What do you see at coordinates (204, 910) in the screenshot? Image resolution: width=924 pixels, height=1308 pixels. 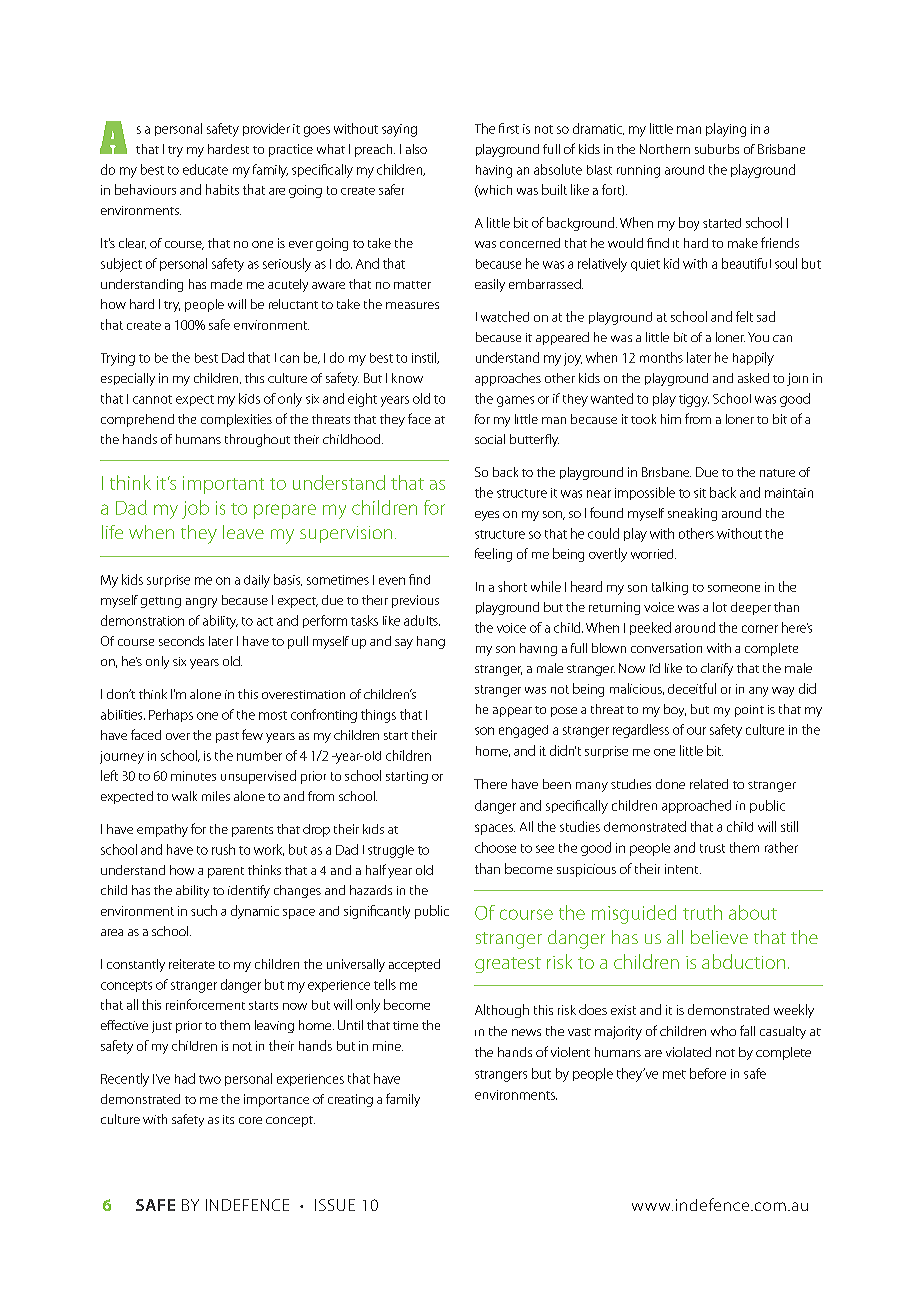 I see `such` at bounding box center [204, 910].
